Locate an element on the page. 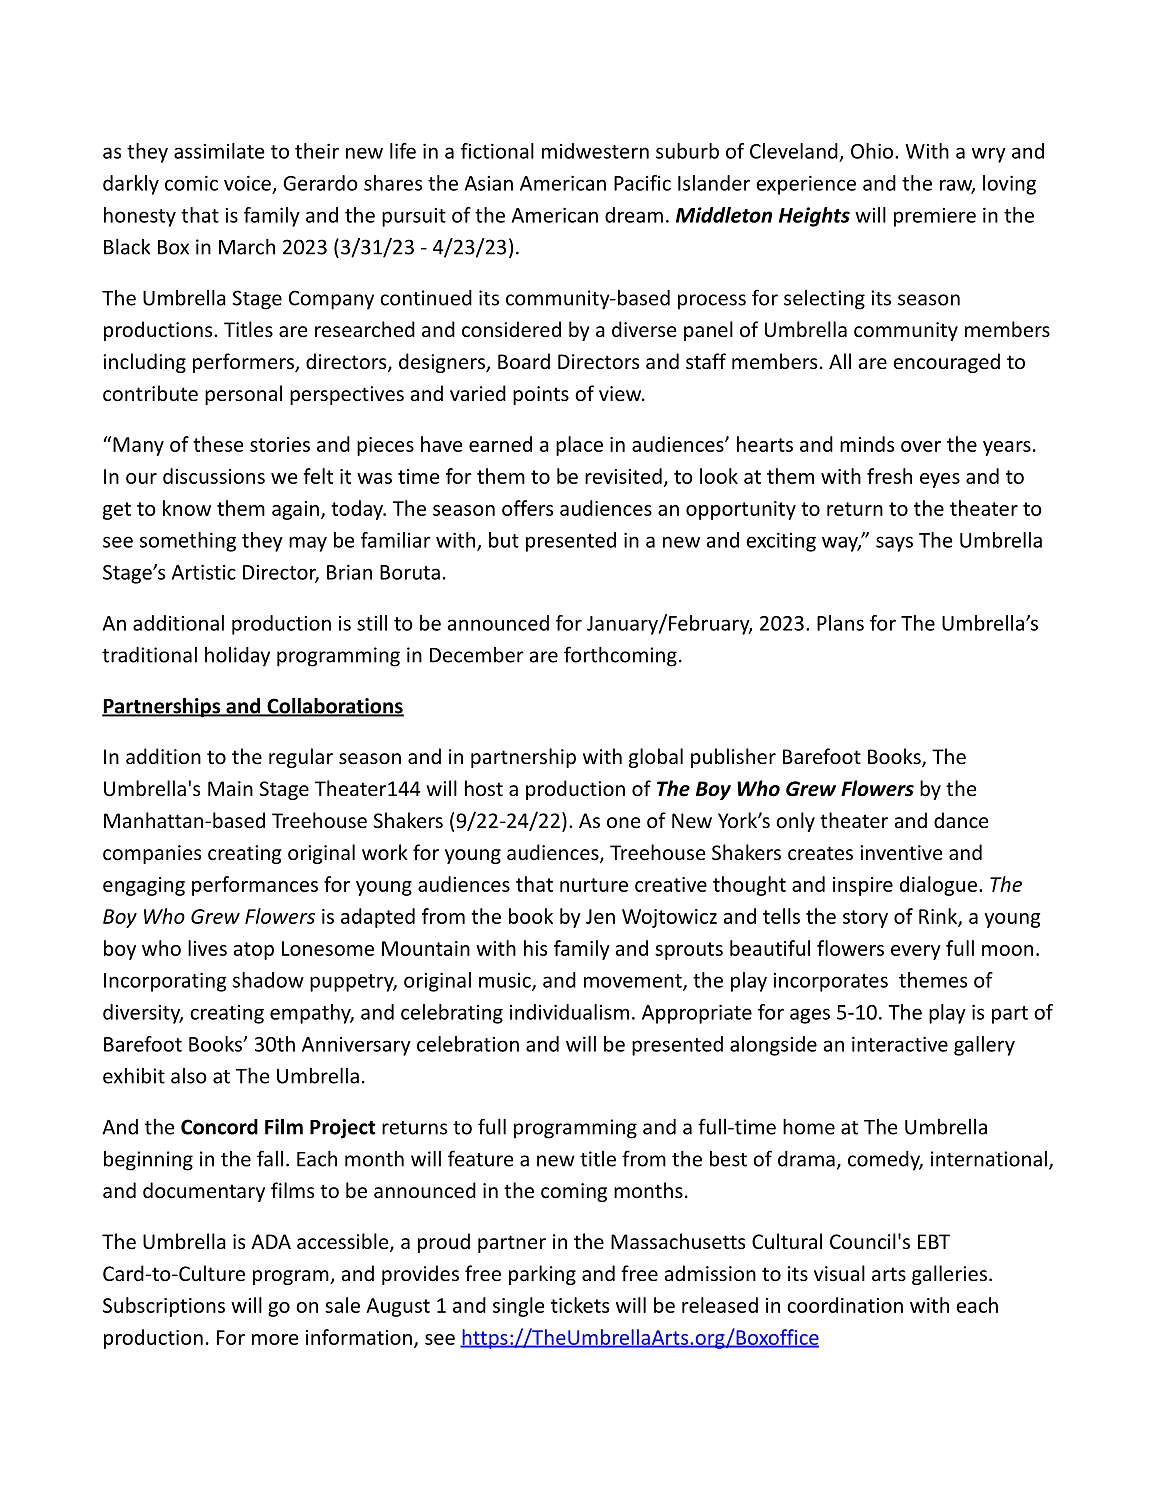  voice is located at coordinates (247, 183).
